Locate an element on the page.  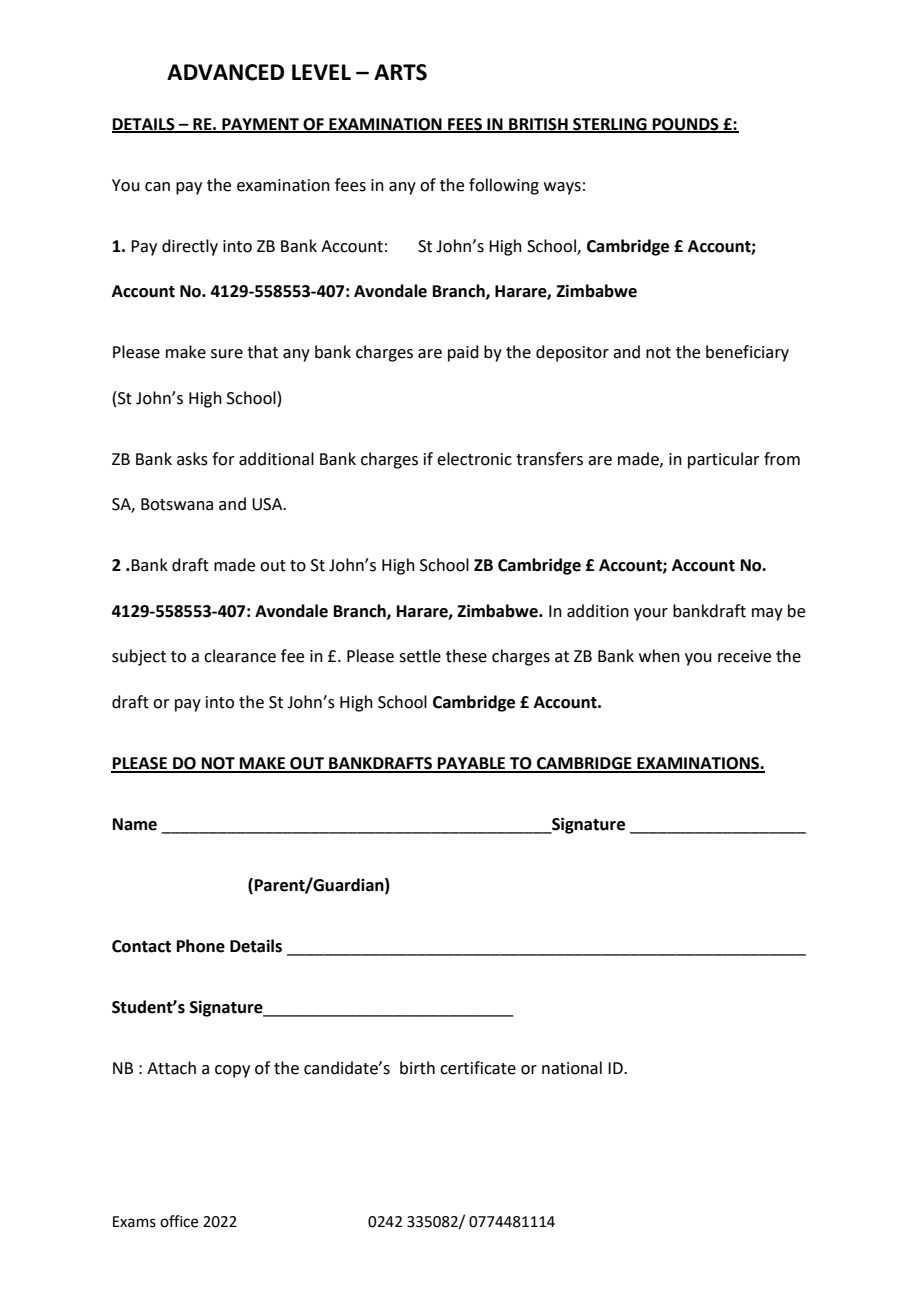
office is located at coordinates (179, 1221).
